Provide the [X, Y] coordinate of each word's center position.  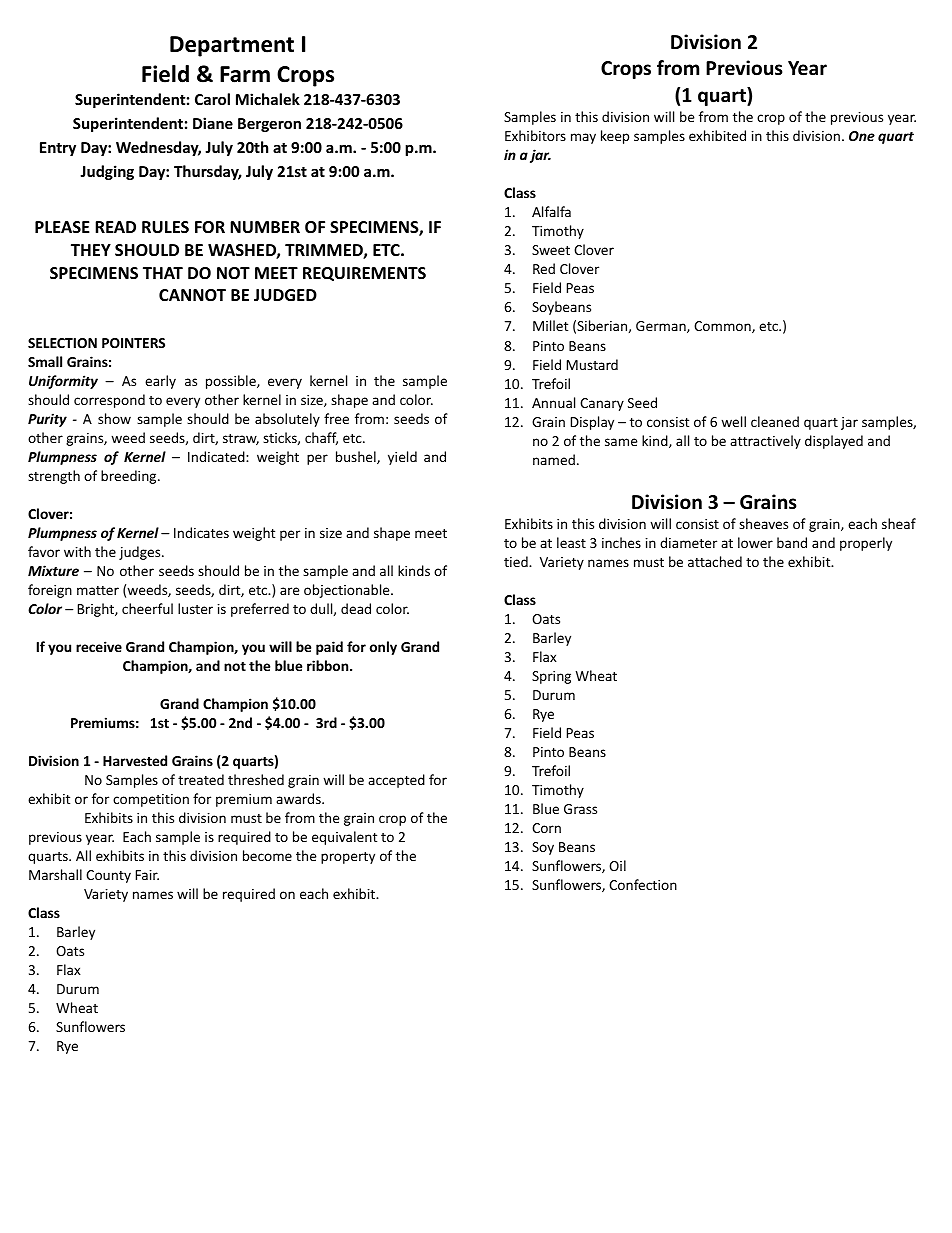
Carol [212, 99]
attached [715, 561]
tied [517, 561]
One [862, 136]
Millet [550, 325]
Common [723, 327]
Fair [147, 875]
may [583, 138]
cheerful [147, 608]
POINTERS [133, 343]
